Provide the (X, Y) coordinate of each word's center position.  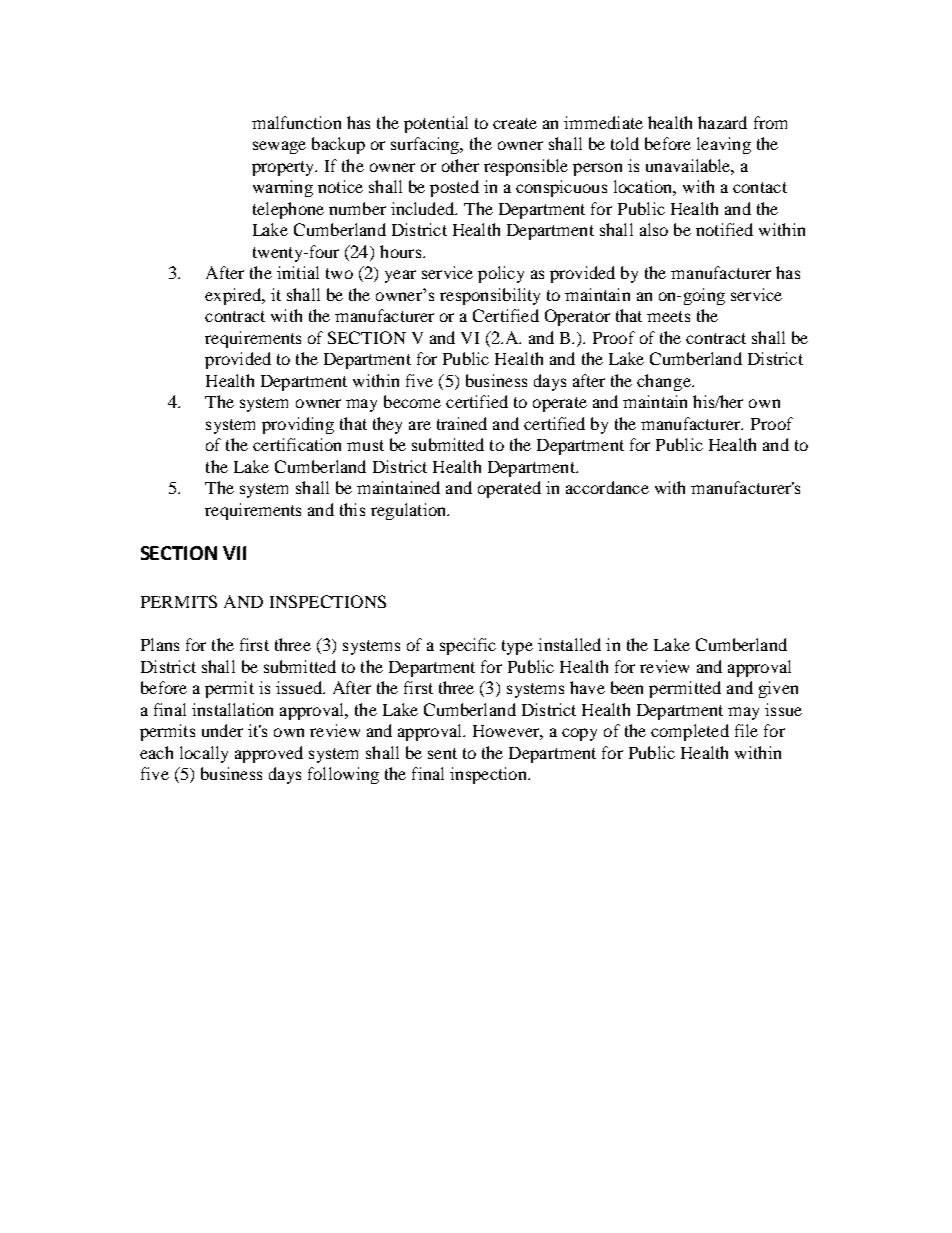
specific (468, 646)
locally (204, 754)
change (665, 382)
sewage (279, 147)
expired (234, 296)
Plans (160, 644)
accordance (607, 487)
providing (298, 425)
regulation (410, 511)
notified (724, 229)
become (412, 401)
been (627, 687)
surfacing (426, 145)
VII (234, 553)
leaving (724, 145)
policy (501, 274)
